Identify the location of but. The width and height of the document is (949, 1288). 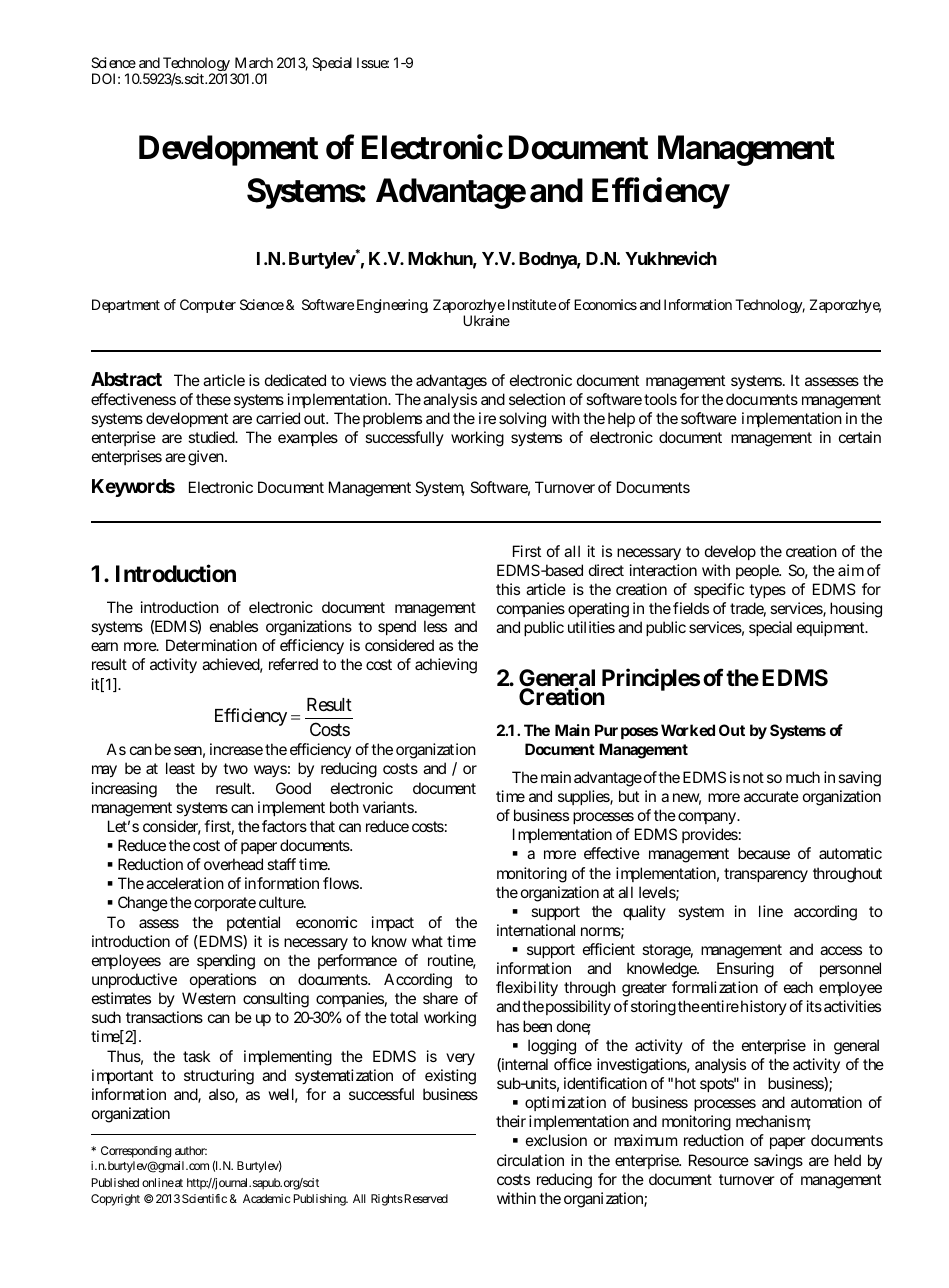
(629, 796).
